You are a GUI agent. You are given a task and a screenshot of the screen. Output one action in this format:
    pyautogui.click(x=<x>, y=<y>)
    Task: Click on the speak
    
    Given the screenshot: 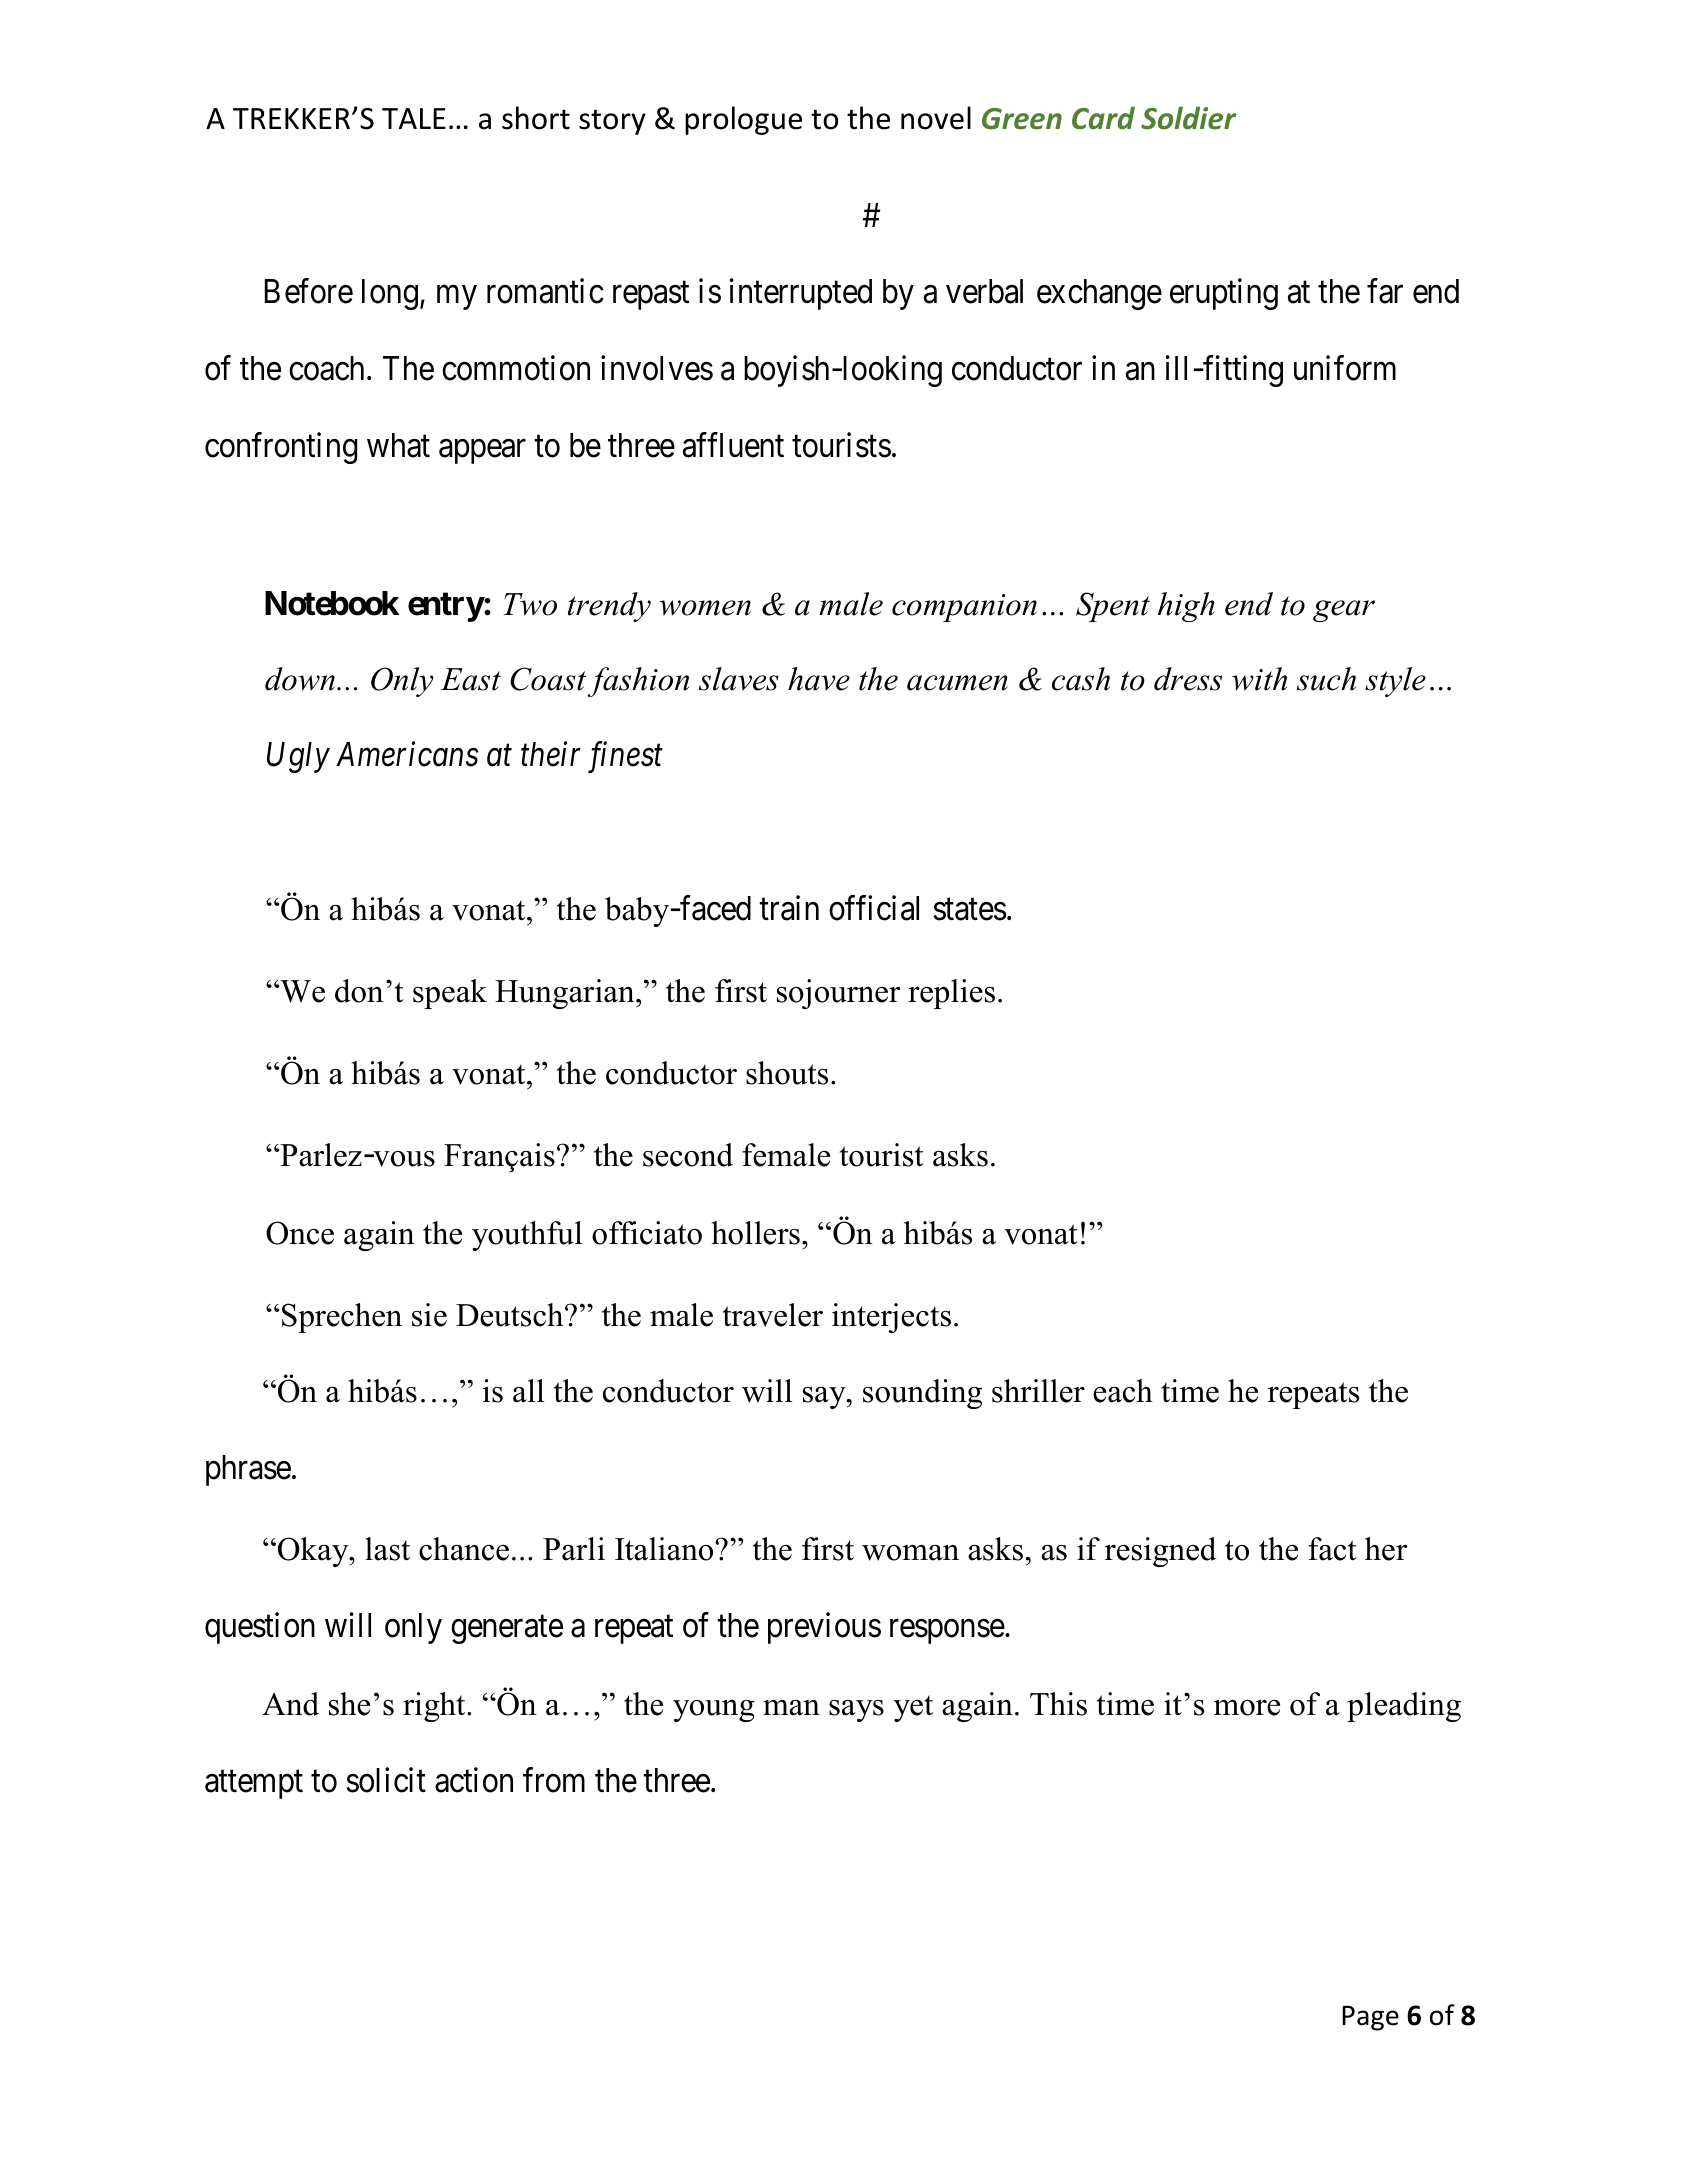 What is the action you would take?
    pyautogui.click(x=450, y=994)
